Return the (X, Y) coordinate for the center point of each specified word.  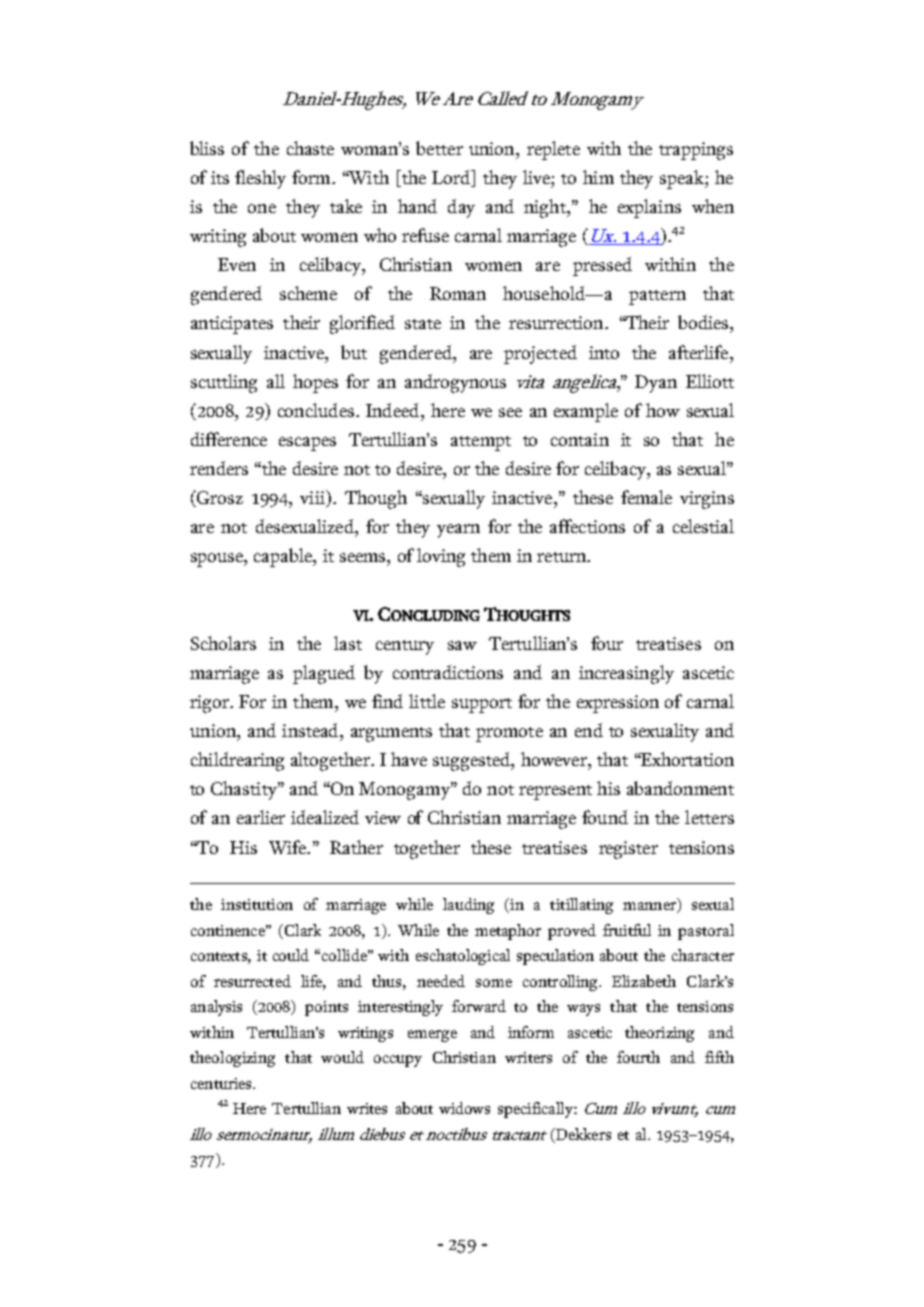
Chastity (245, 790)
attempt (481, 443)
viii (313, 498)
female (646, 497)
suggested (472, 761)
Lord (452, 177)
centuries (222, 1083)
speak (683, 179)
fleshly (260, 179)
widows (464, 1108)
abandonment (680, 788)
